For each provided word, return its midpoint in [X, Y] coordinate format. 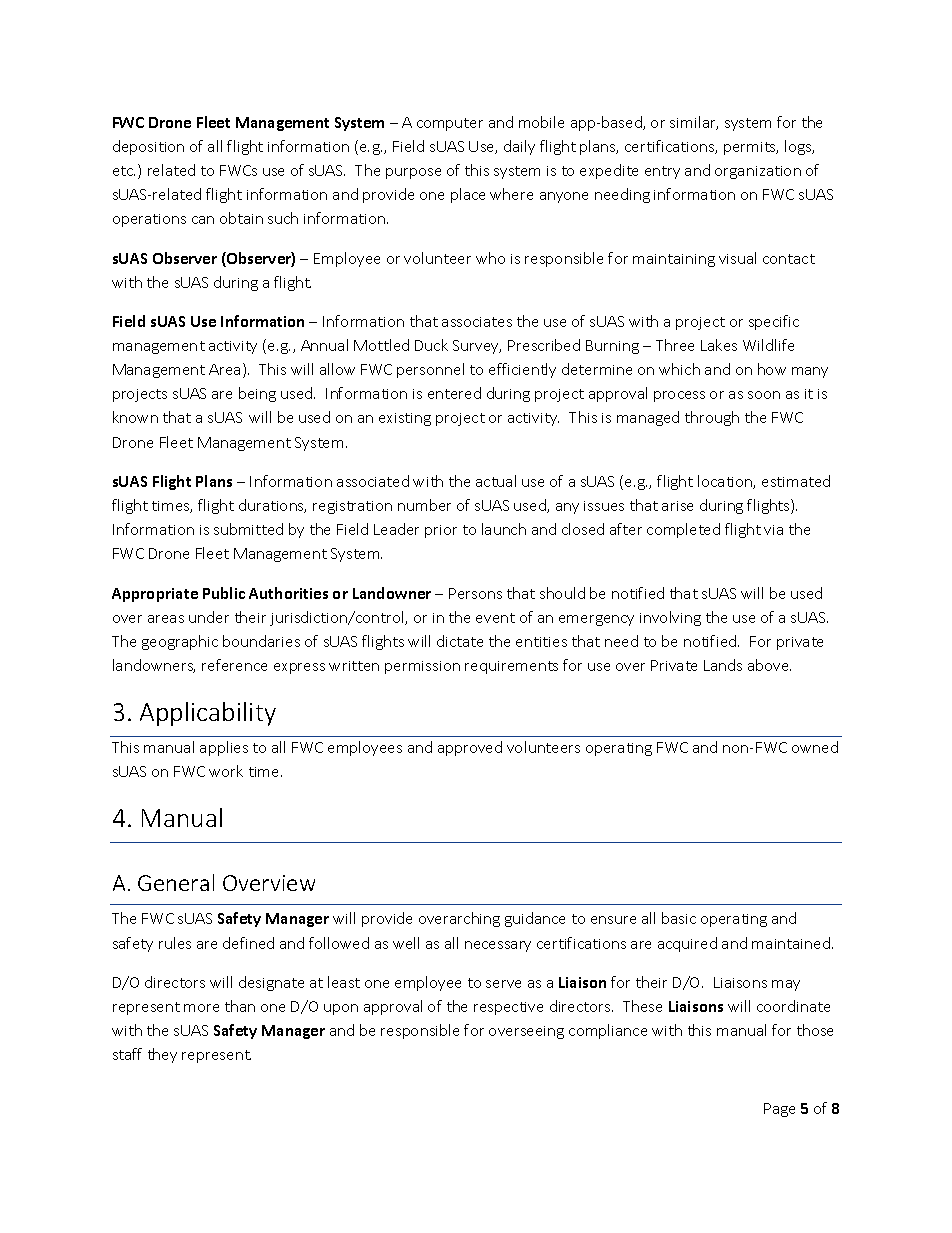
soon [764, 395]
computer [450, 124]
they [162, 1055]
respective [508, 1008]
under [209, 617]
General [176, 882]
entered [454, 393]
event [495, 618]
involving [670, 618]
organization [758, 172]
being [257, 394]
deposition [148, 147]
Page [779, 1110]
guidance [535, 919]
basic [679, 918]
